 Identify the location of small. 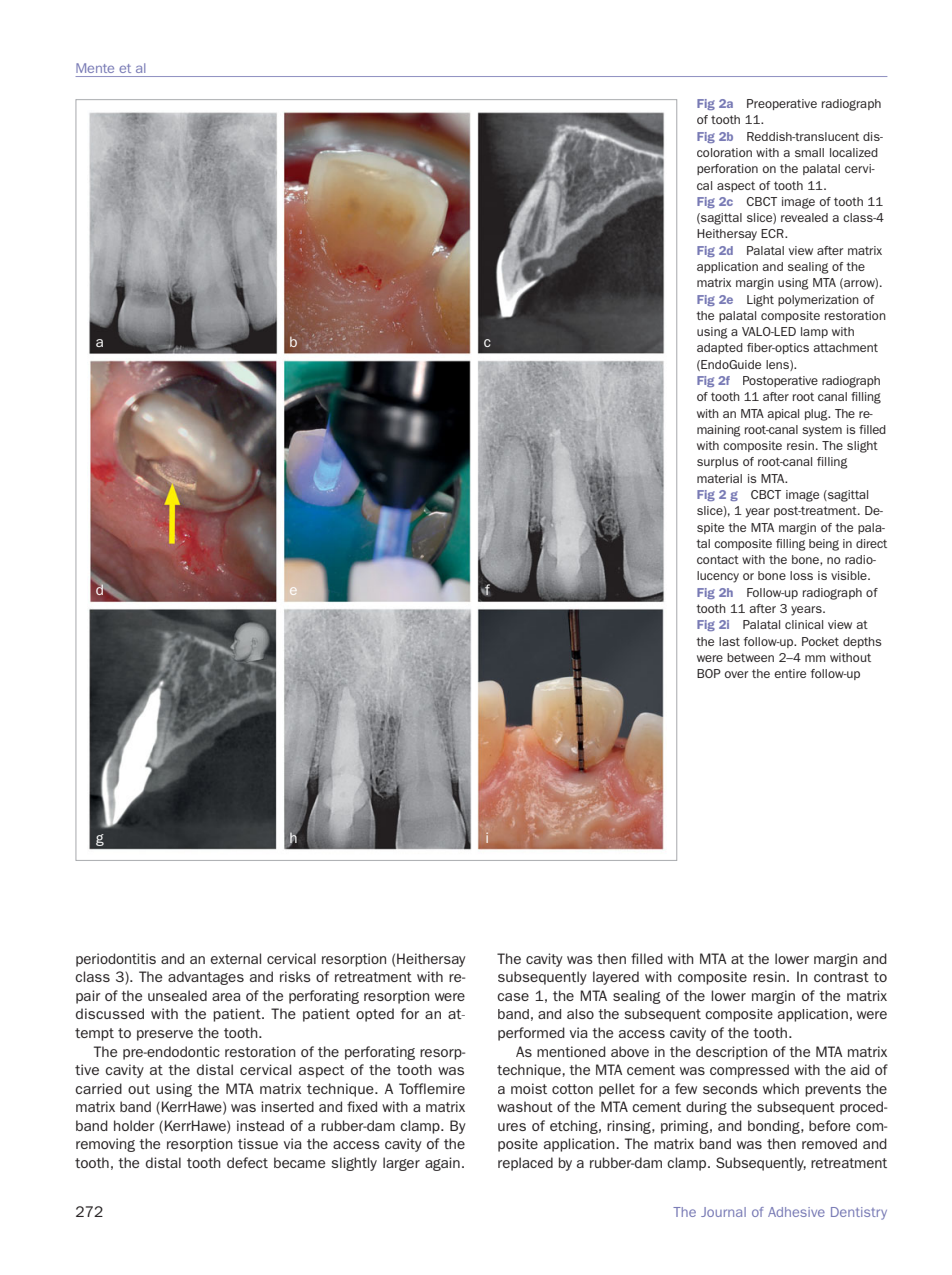
(809, 152).
